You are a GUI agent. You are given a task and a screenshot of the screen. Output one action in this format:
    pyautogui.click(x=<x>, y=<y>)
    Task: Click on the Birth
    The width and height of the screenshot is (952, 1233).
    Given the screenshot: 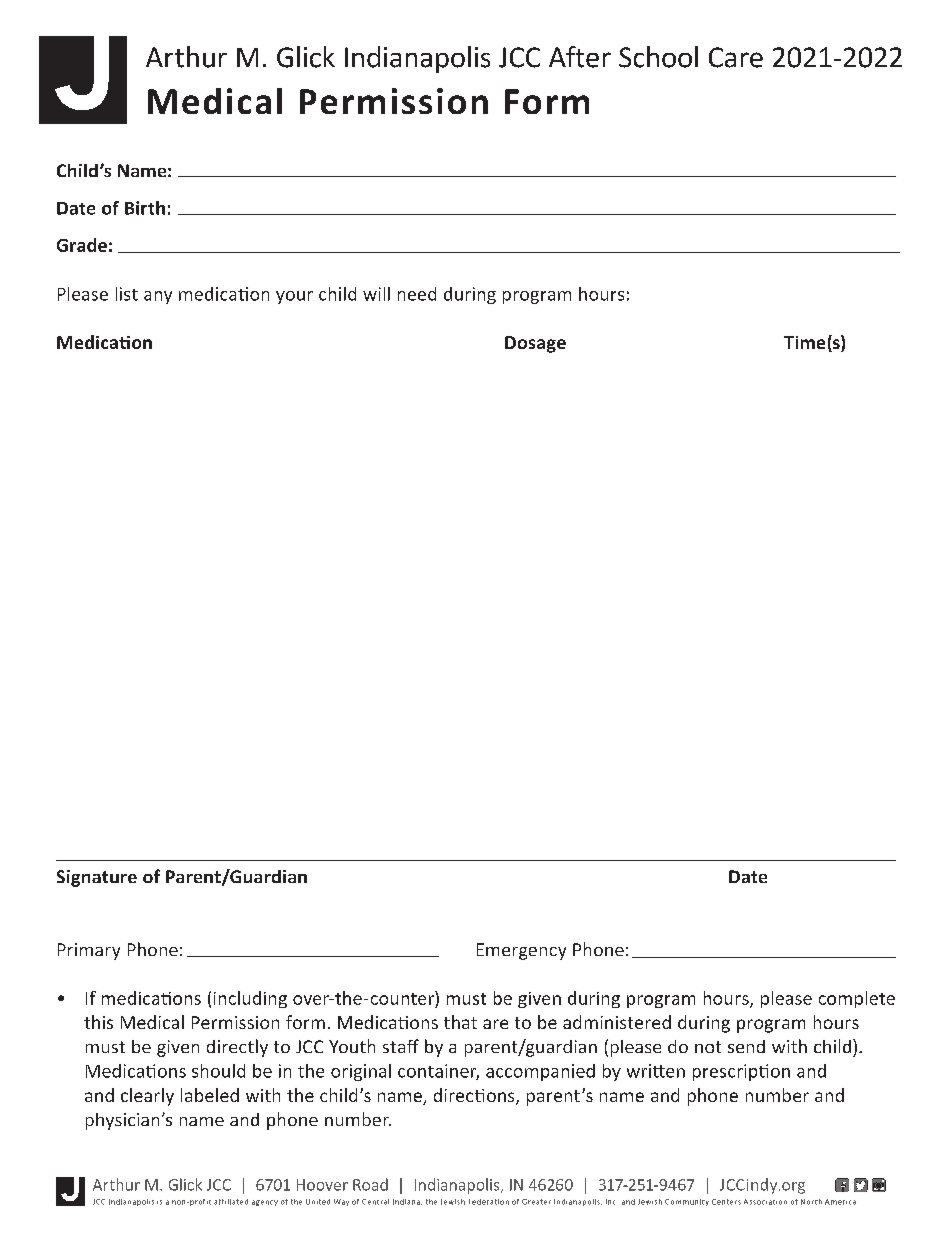 What is the action you would take?
    pyautogui.click(x=145, y=208)
